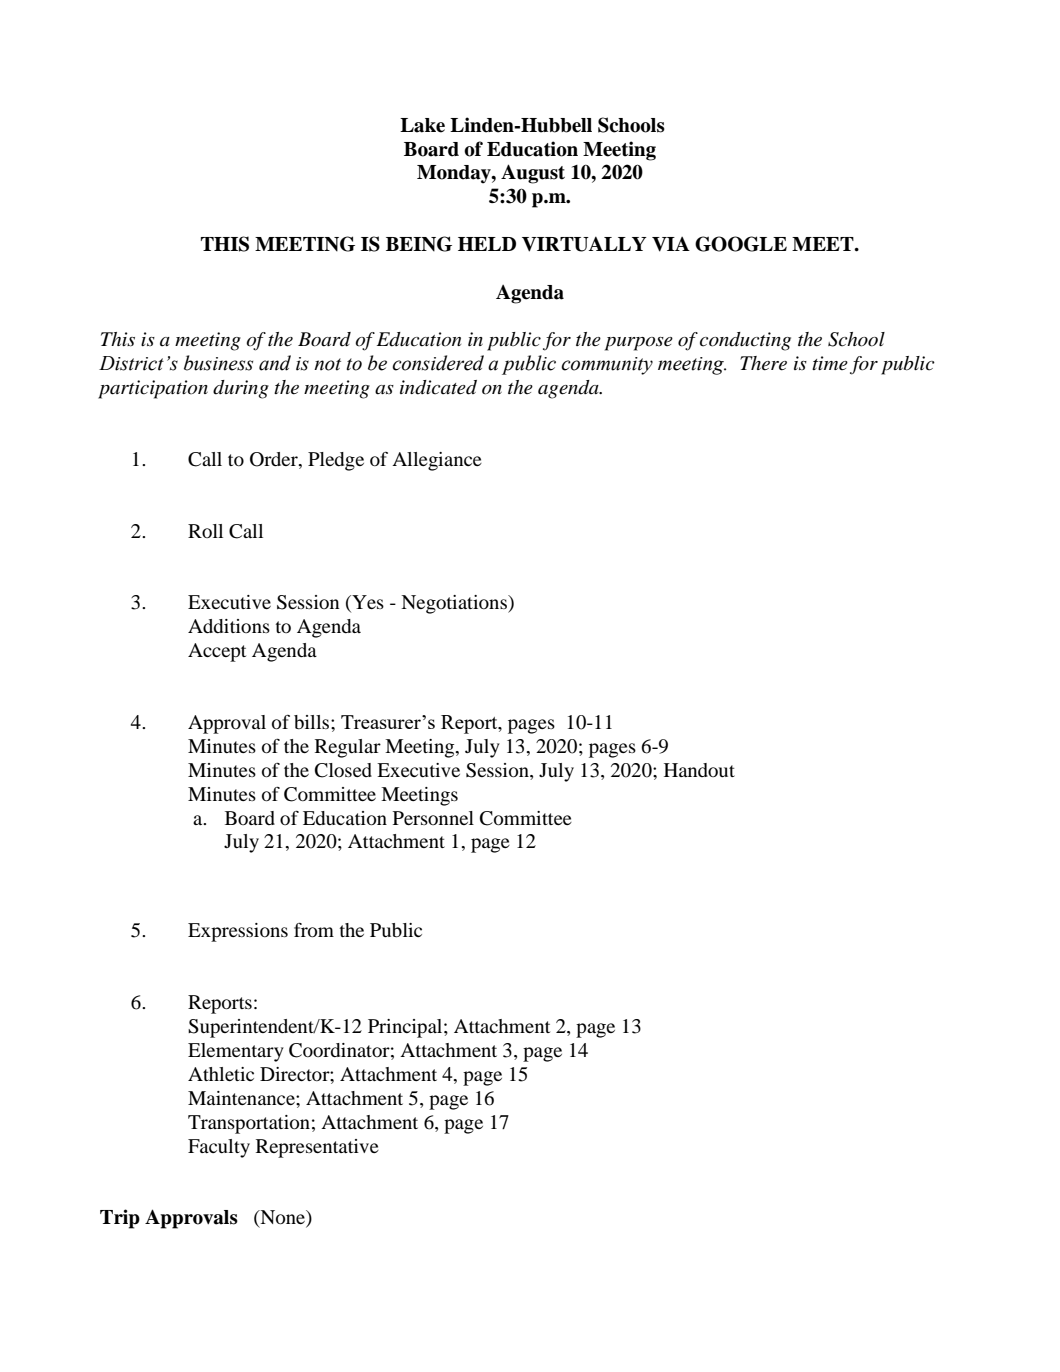  I want to click on Personnel, so click(433, 818).
